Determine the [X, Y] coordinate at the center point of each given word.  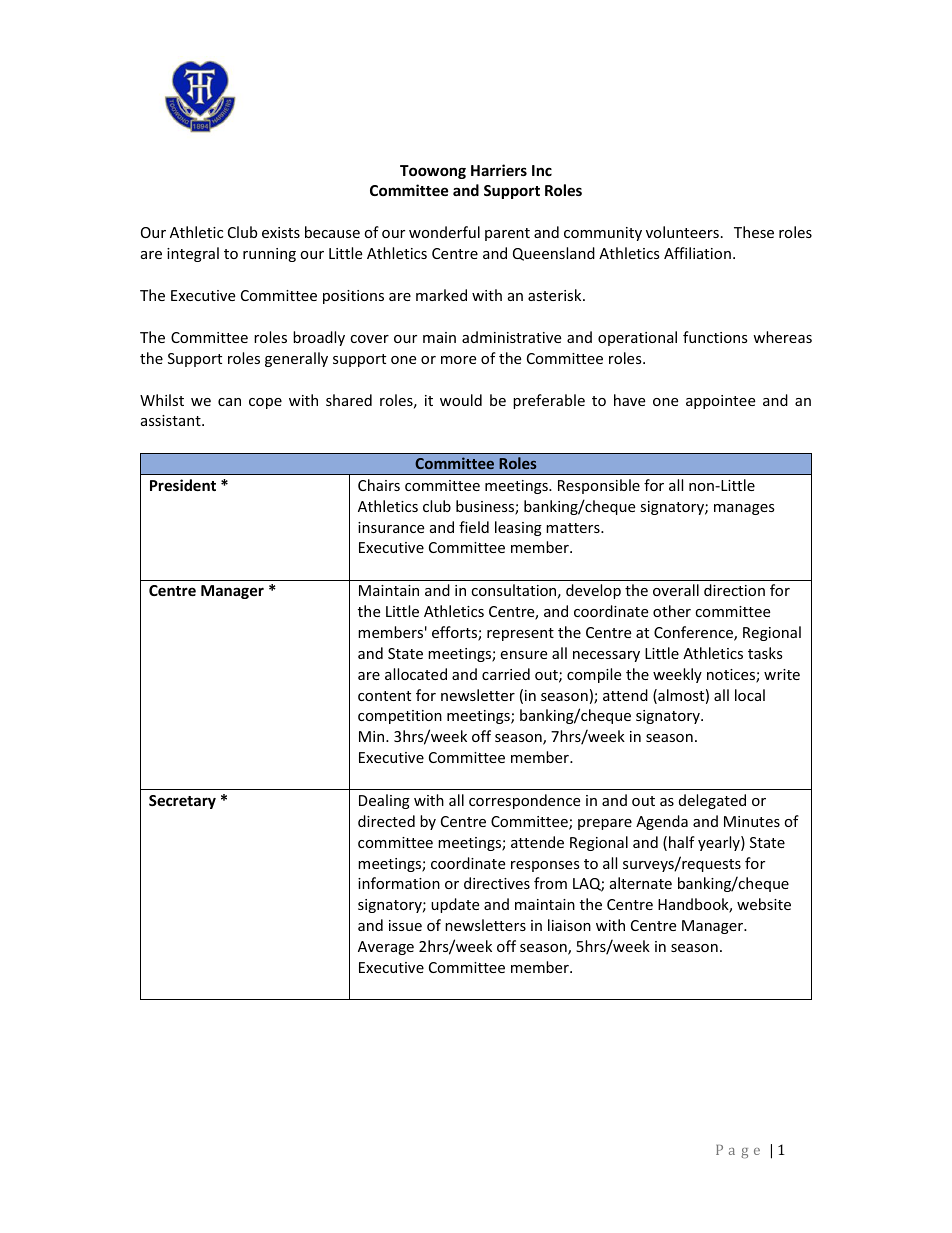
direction [734, 590]
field [474, 527]
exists [281, 232]
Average [386, 948]
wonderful [444, 232]
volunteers [682, 232]
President [183, 485]
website [764, 904]
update [455, 905]
